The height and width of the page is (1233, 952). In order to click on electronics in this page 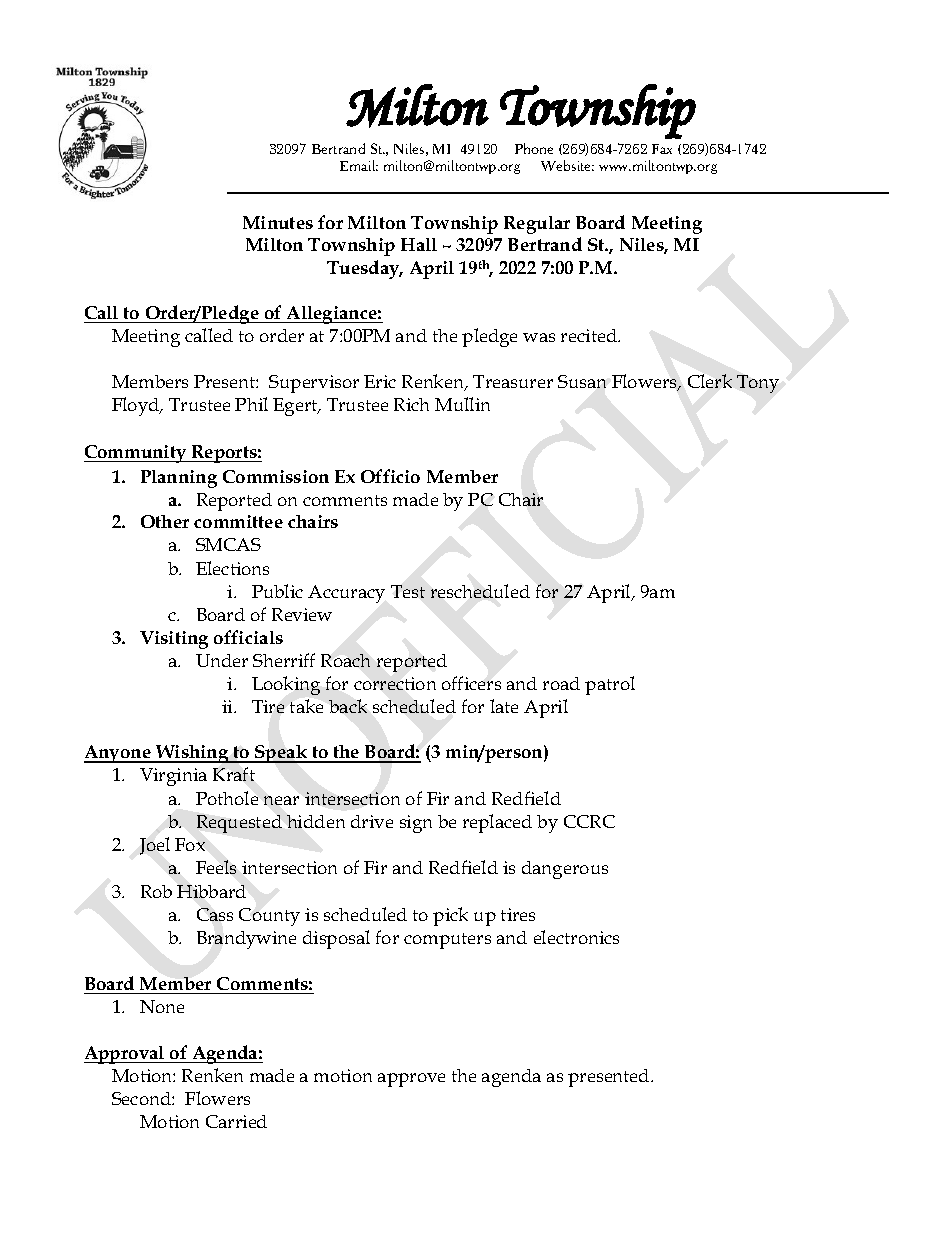, I will do `click(576, 937)`.
